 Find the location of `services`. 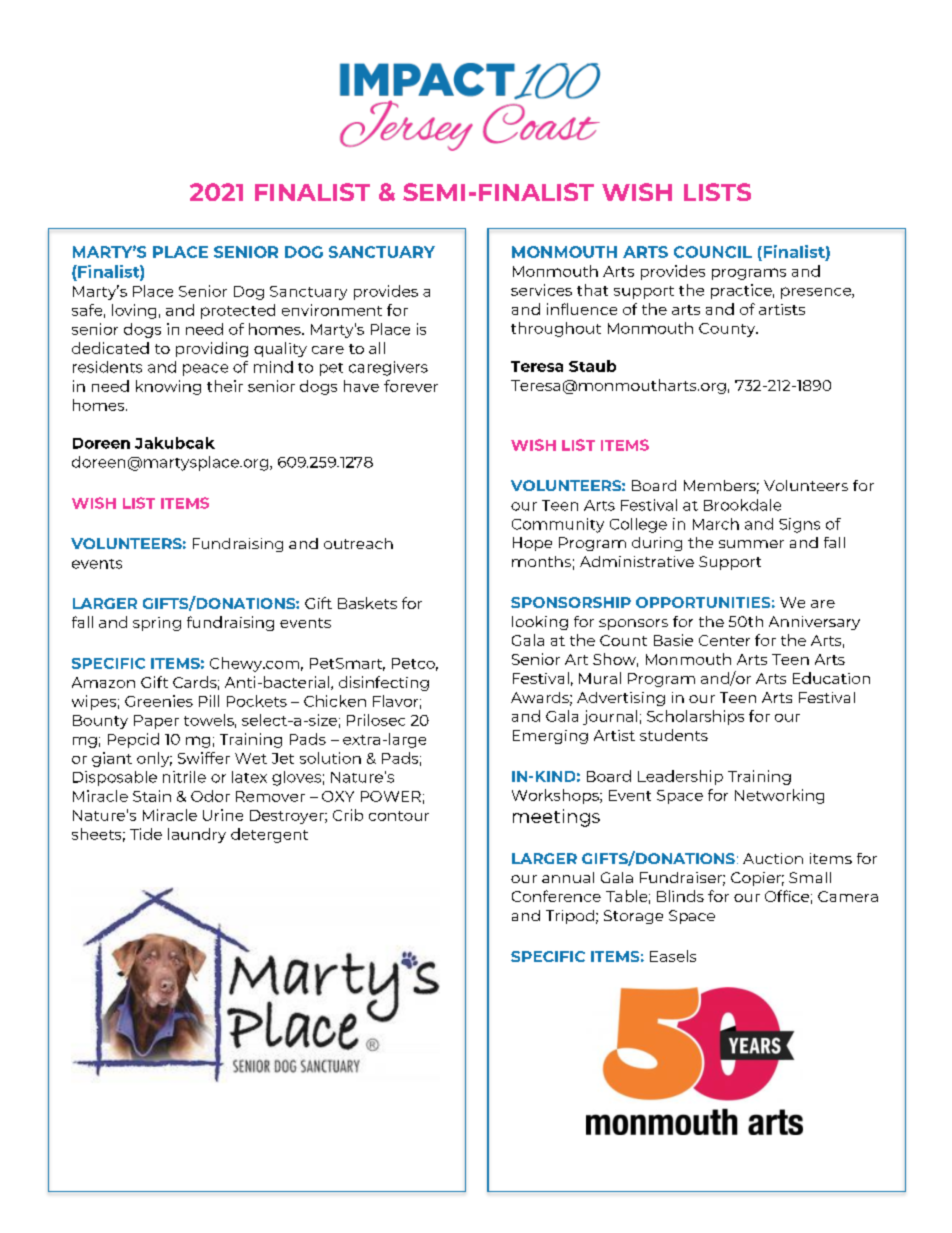

services is located at coordinates (541, 290).
